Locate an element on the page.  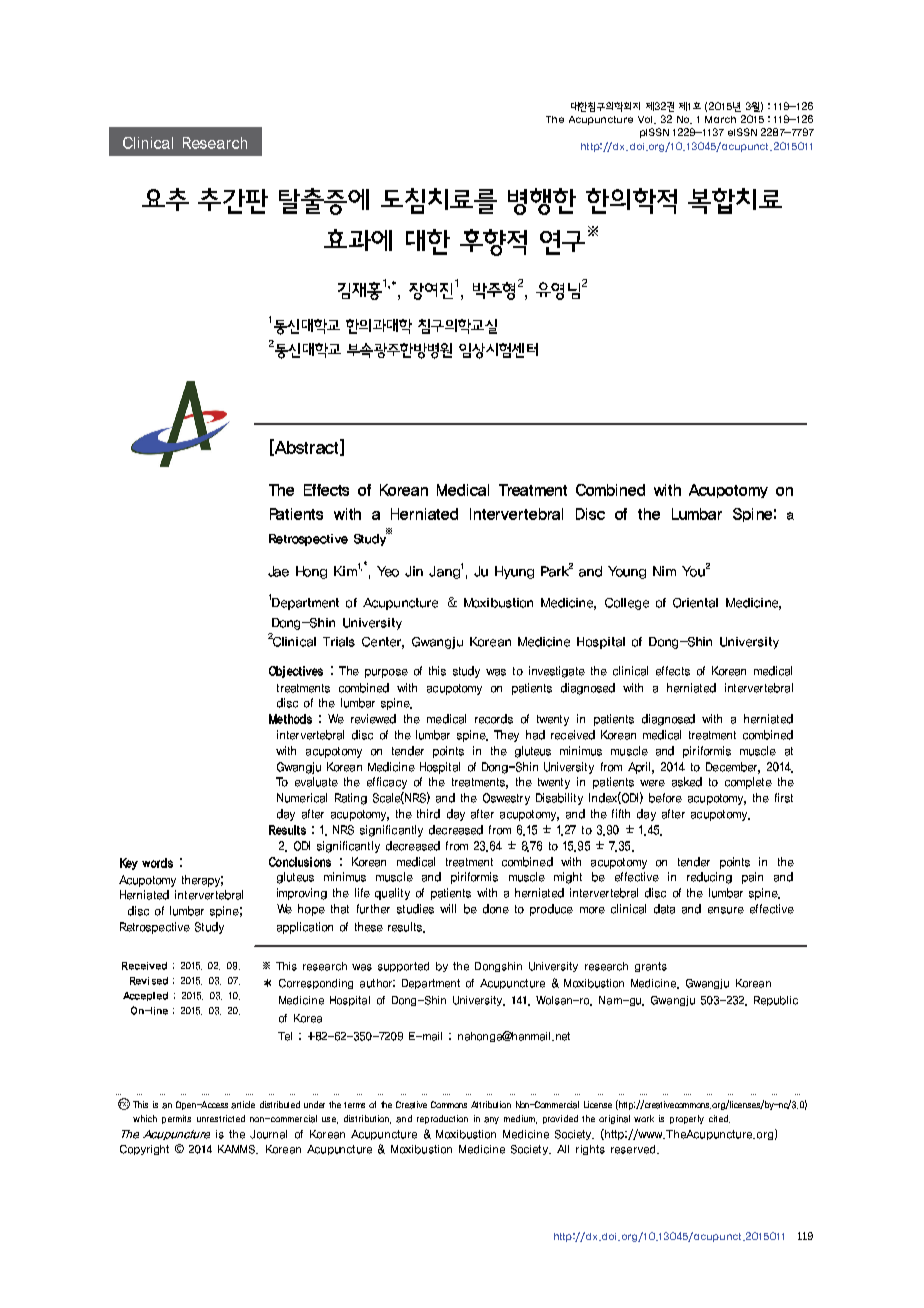
March is located at coordinates (720, 119).
